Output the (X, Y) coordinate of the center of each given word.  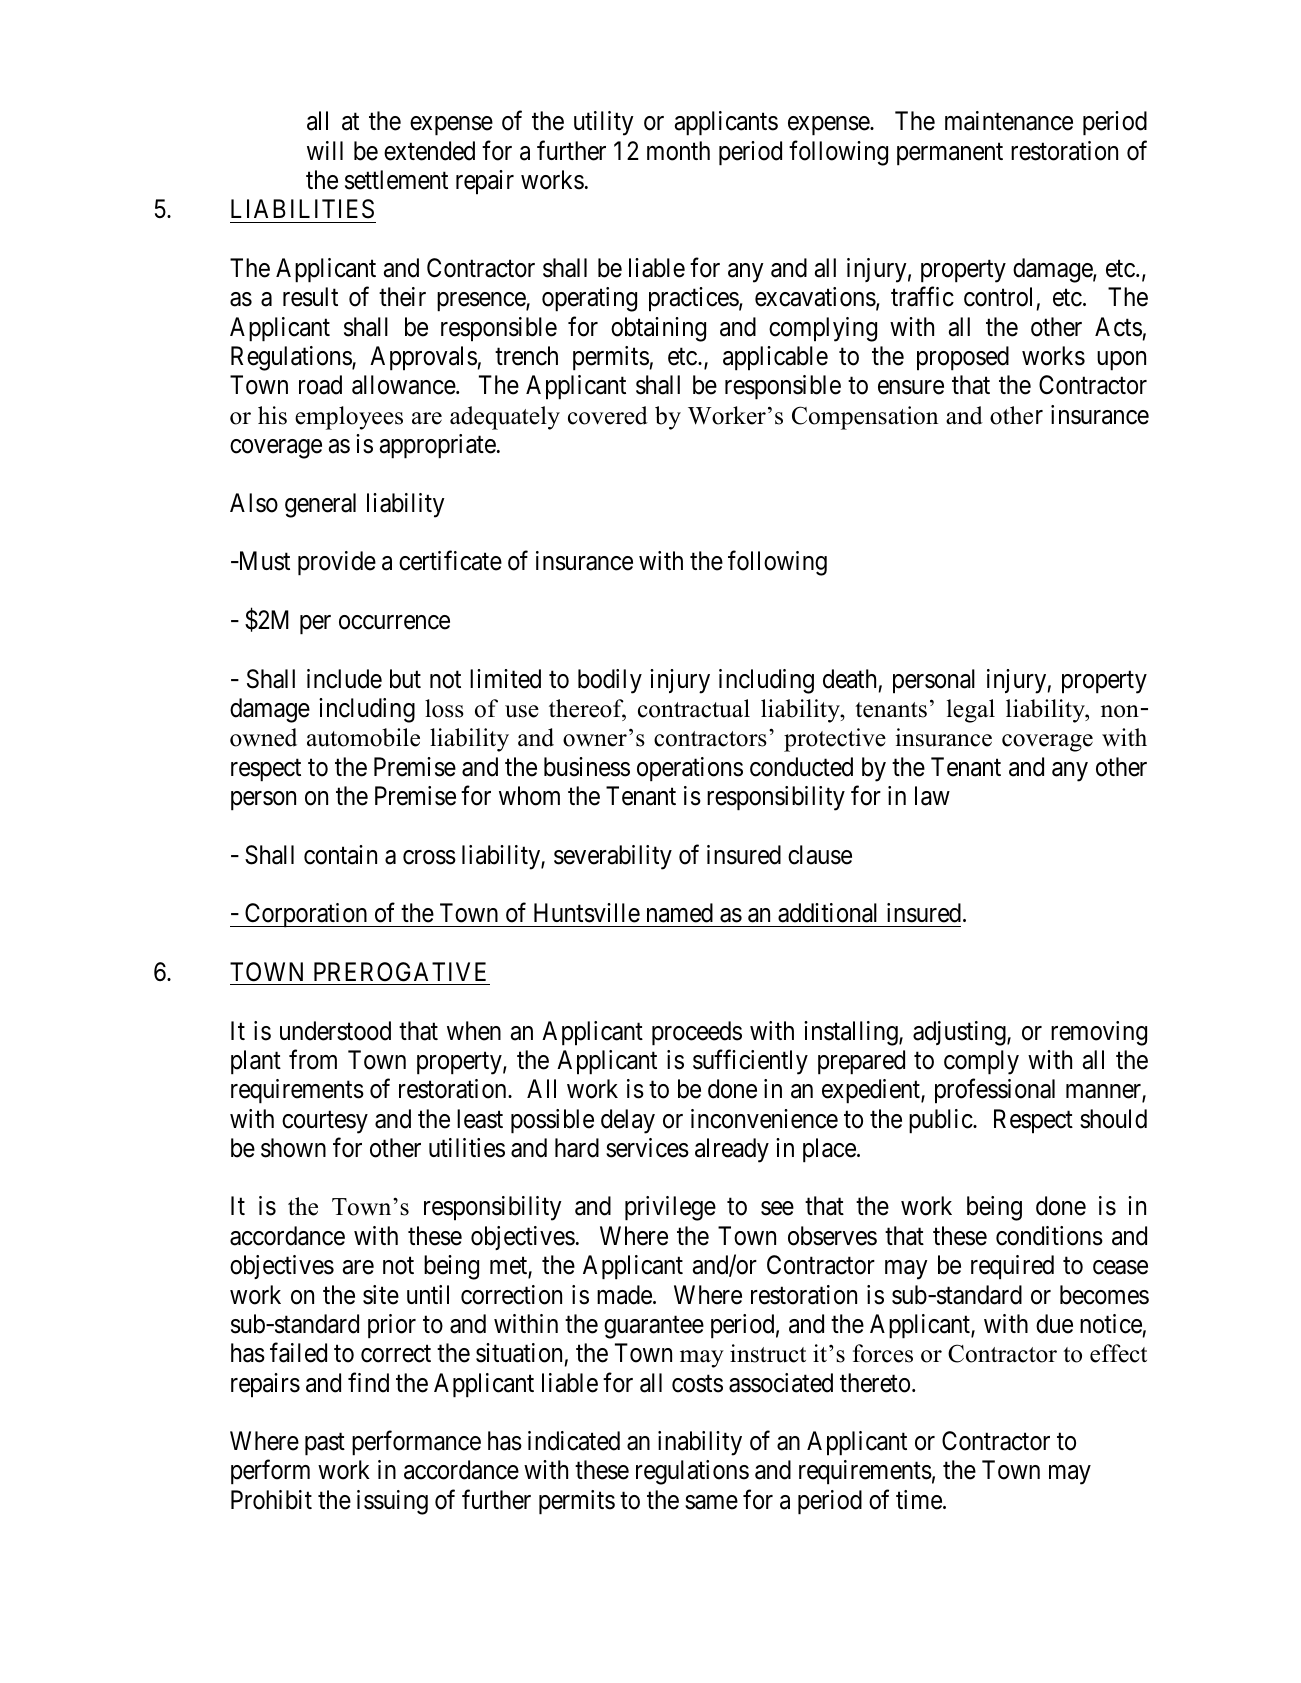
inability (700, 1443)
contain (340, 855)
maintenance (1009, 121)
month (678, 151)
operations (690, 769)
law (932, 796)
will (325, 150)
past (325, 1444)
